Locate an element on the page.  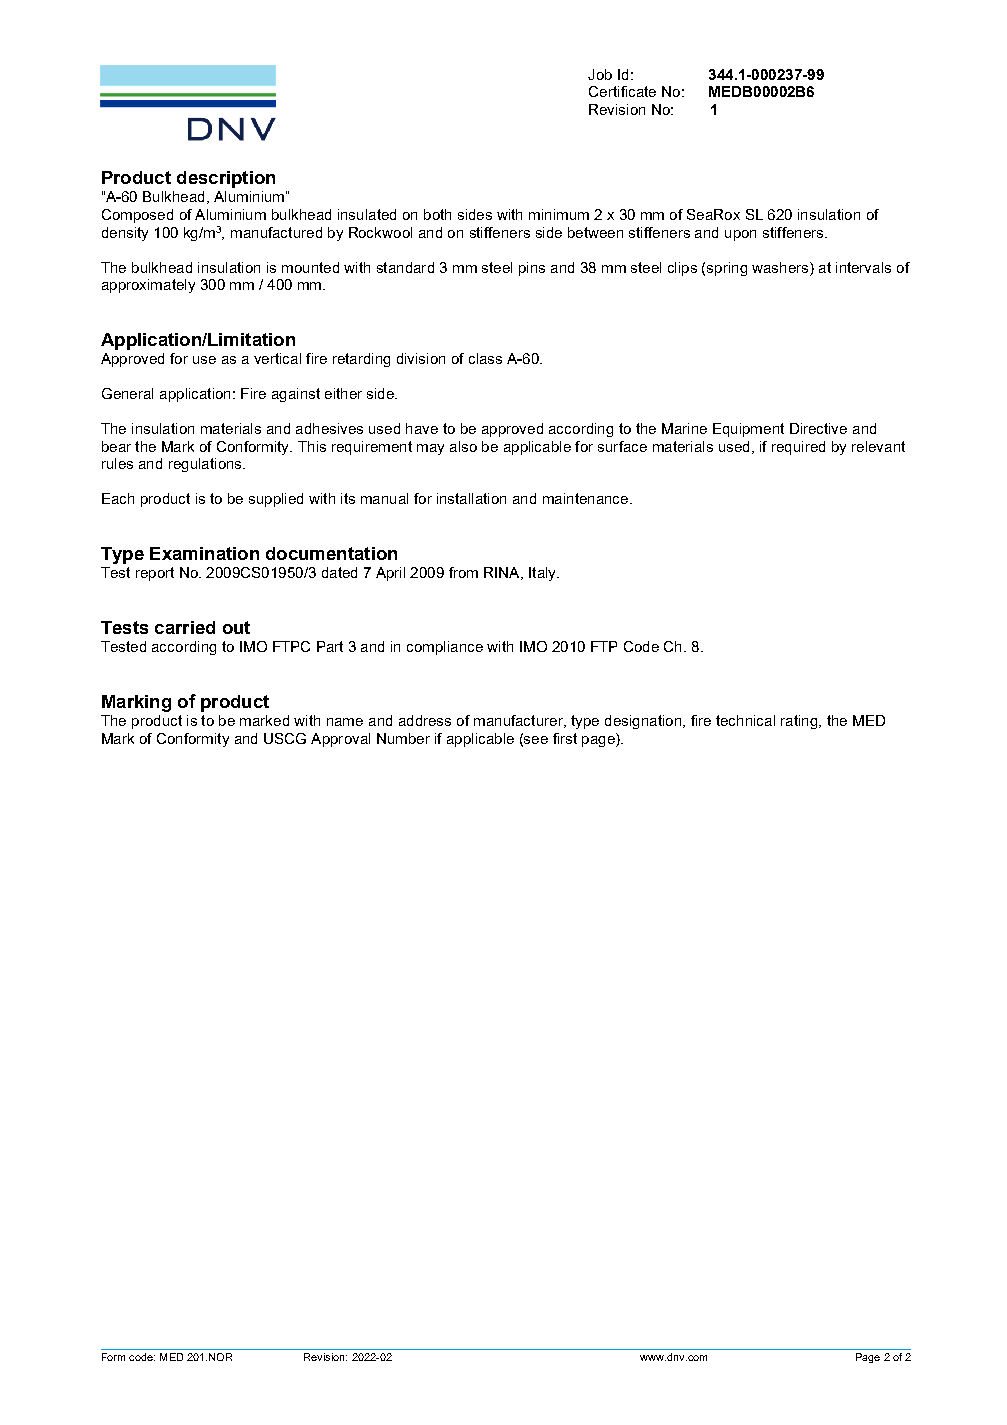
name is located at coordinates (345, 722).
